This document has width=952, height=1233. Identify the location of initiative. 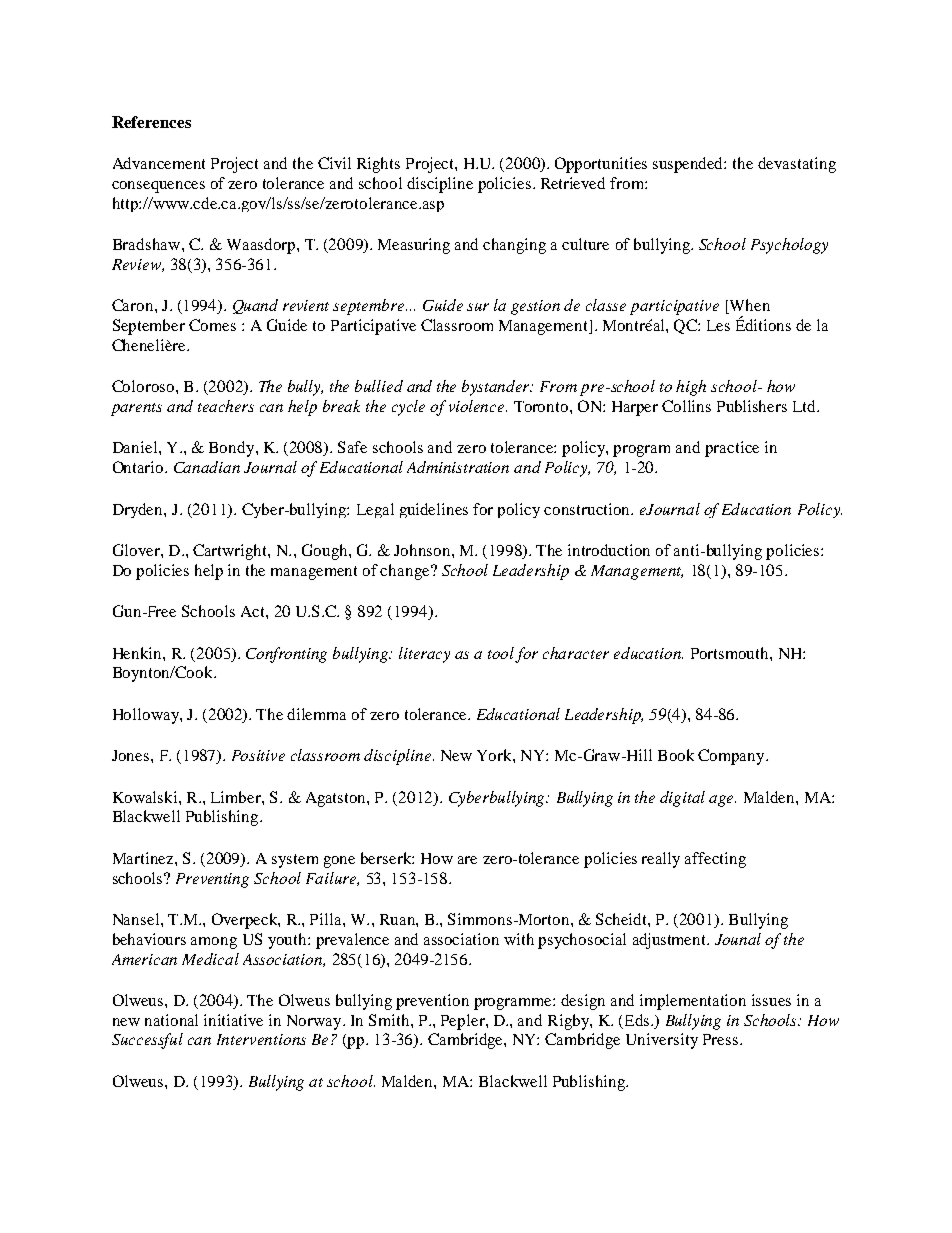
(233, 1020).
